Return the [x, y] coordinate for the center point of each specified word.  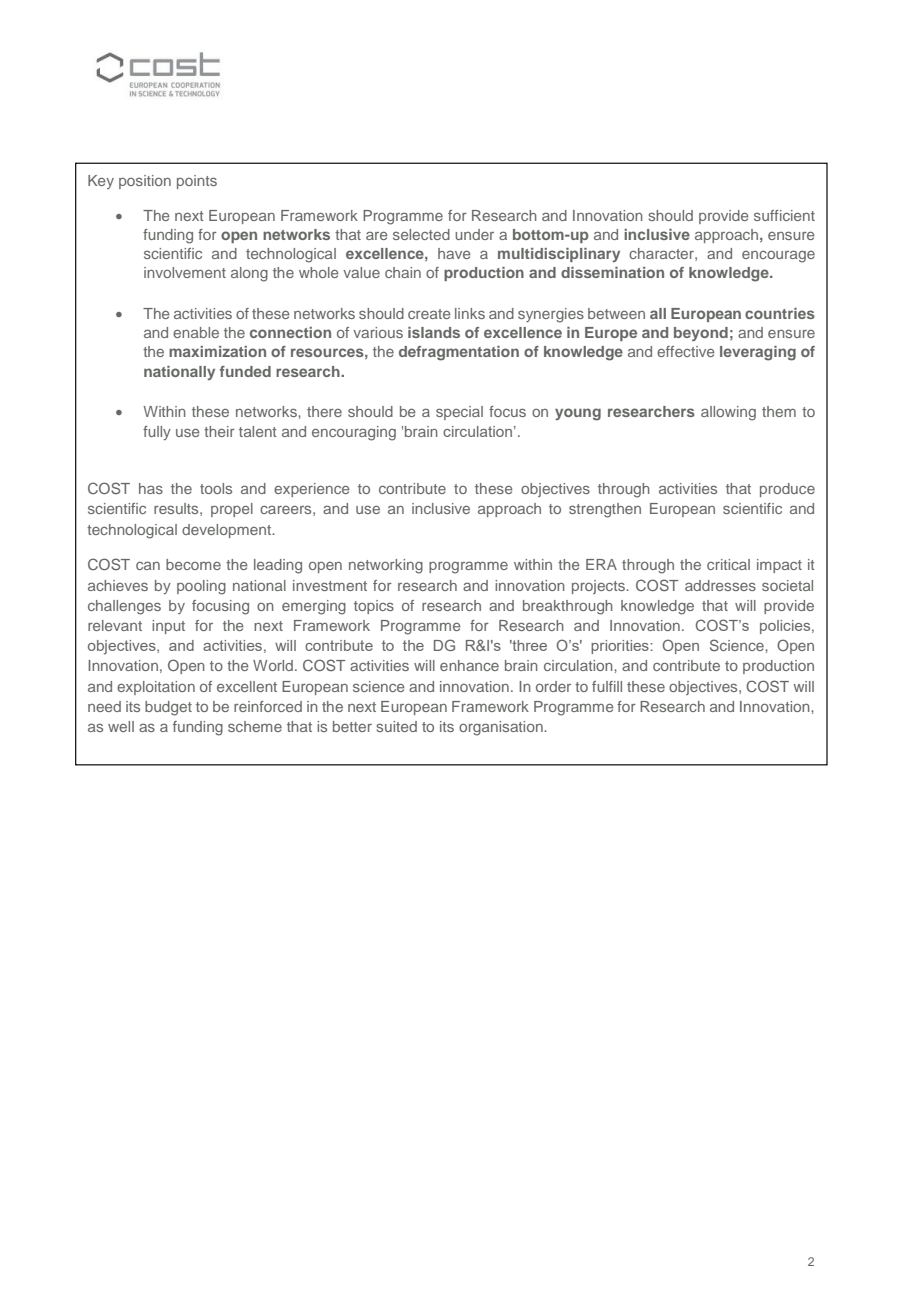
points [197, 182]
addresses [720, 585]
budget [168, 708]
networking [386, 566]
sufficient [784, 215]
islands [434, 332]
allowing [728, 413]
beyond [701, 334]
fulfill [607, 686]
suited [396, 726]
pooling [201, 587]
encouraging [354, 433]
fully [157, 433]
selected [421, 234]
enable [196, 332]
